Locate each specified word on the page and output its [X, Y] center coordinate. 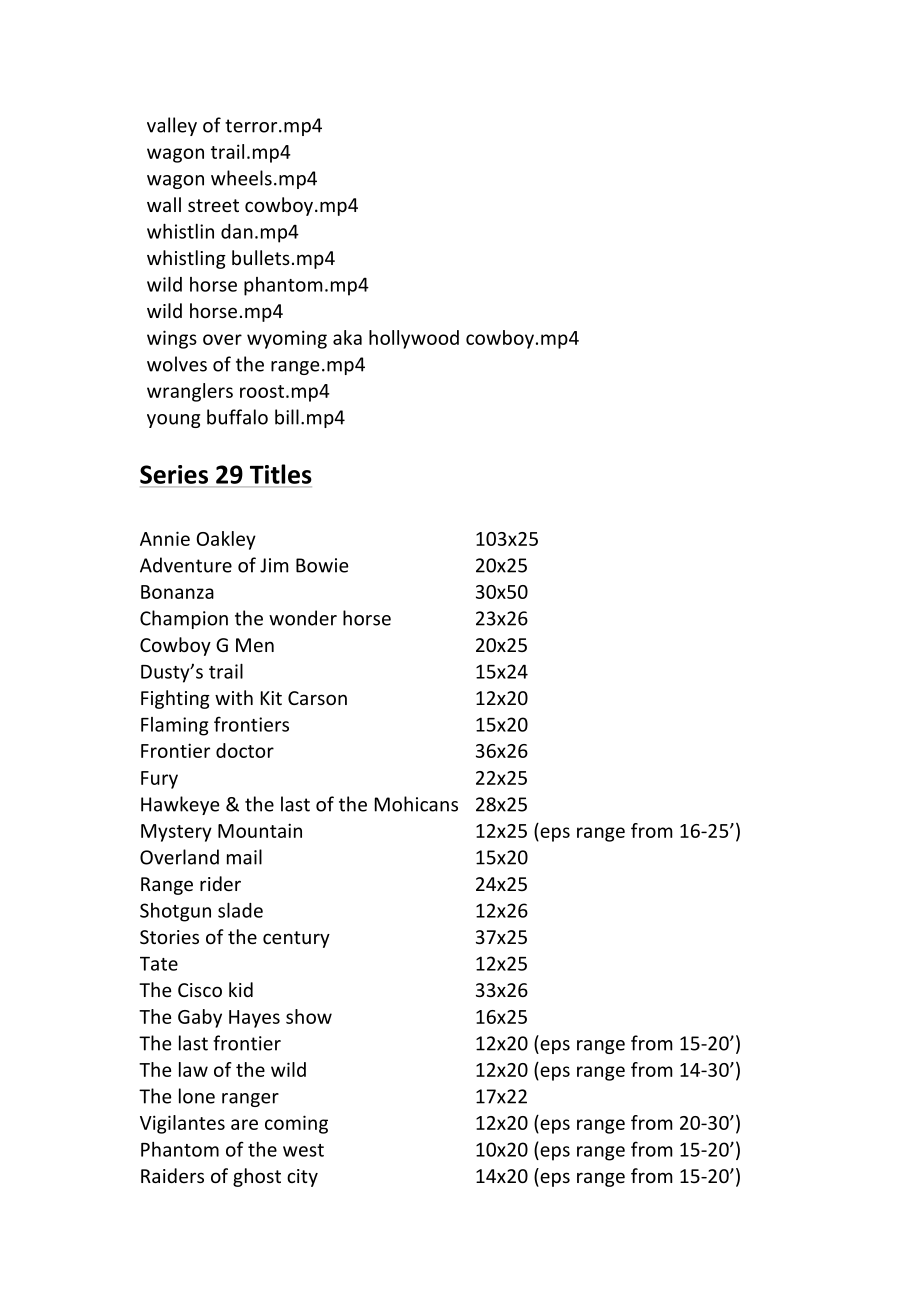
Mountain [260, 830]
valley [172, 126]
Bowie [322, 565]
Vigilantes [182, 1124]
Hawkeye [180, 805]
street [213, 205]
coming [296, 1124]
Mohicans [416, 804]
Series [174, 474]
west [303, 1150]
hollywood [414, 339]
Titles [281, 474]
